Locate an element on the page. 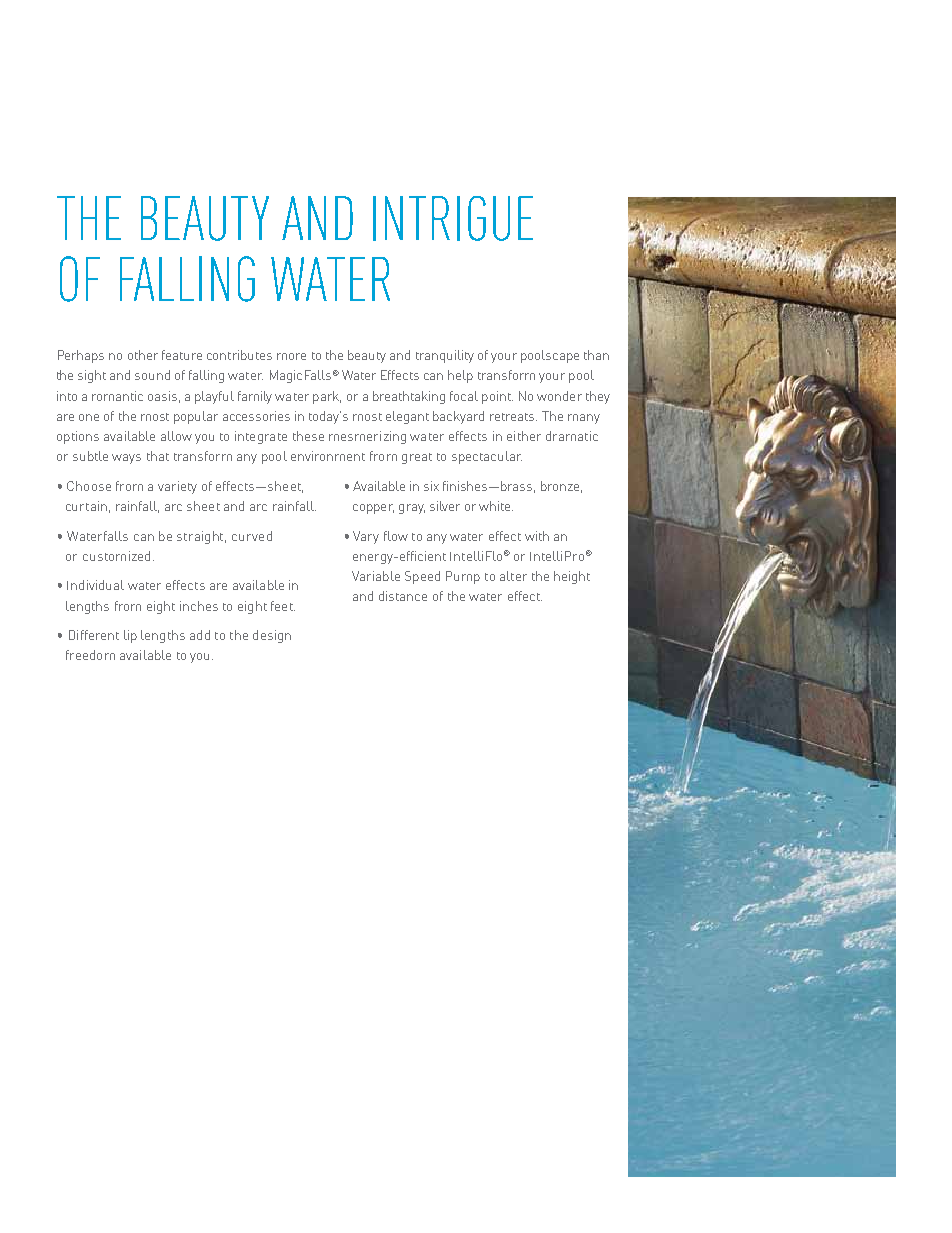 This image has width=952, height=1233. INTRIGUE is located at coordinates (453, 218).
